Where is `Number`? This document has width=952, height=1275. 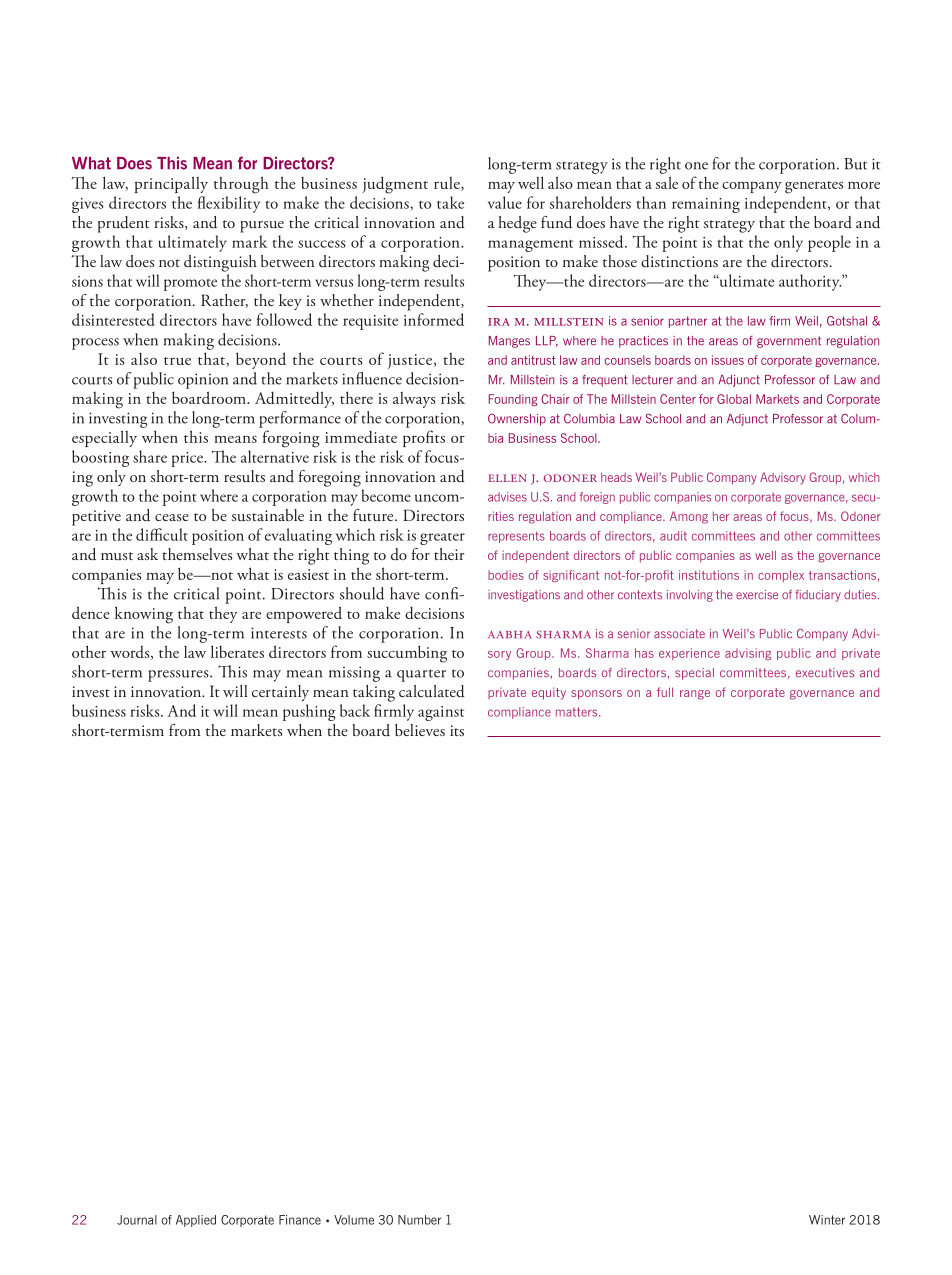
Number is located at coordinates (419, 1220).
